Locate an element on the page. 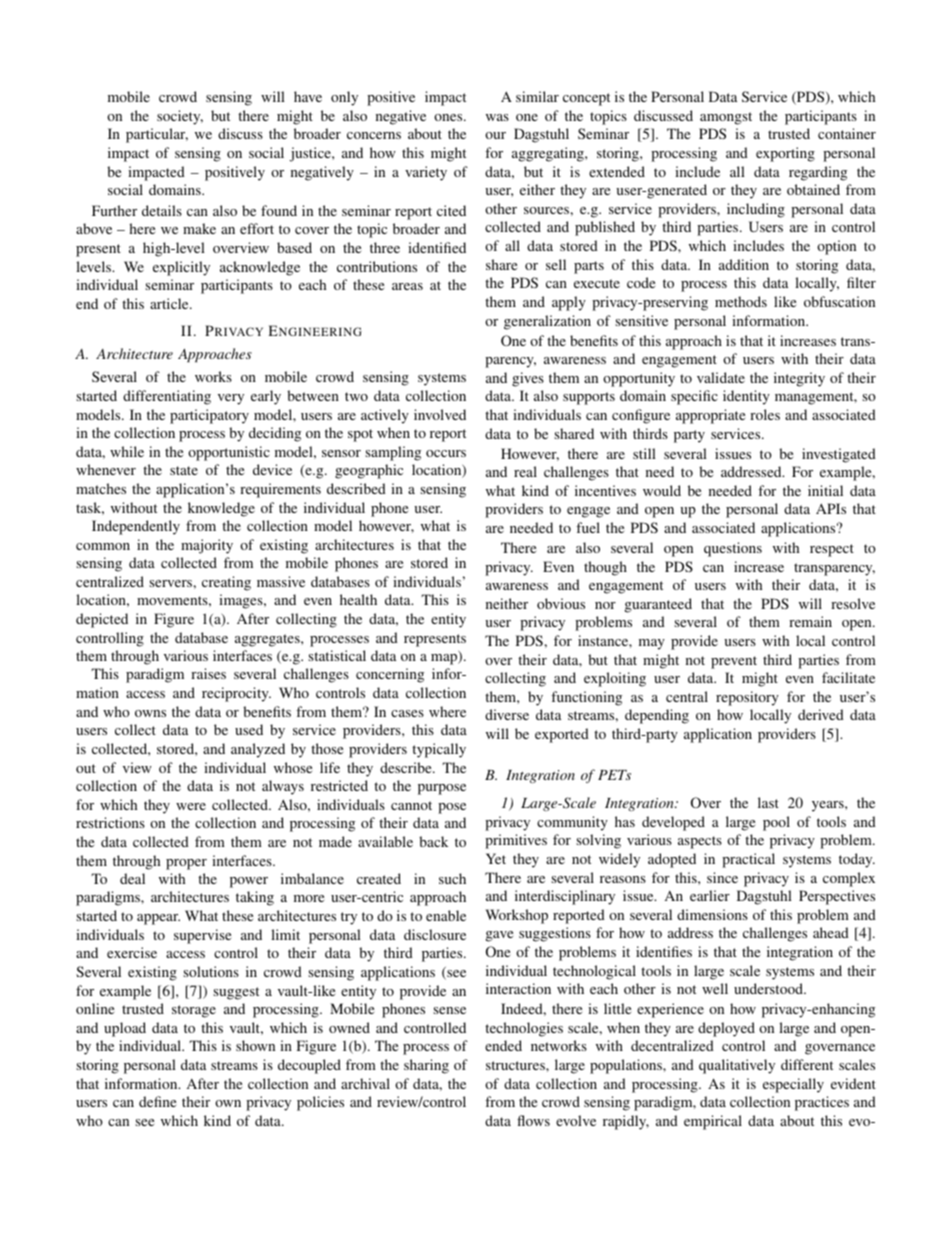  was is located at coordinates (497, 117).
